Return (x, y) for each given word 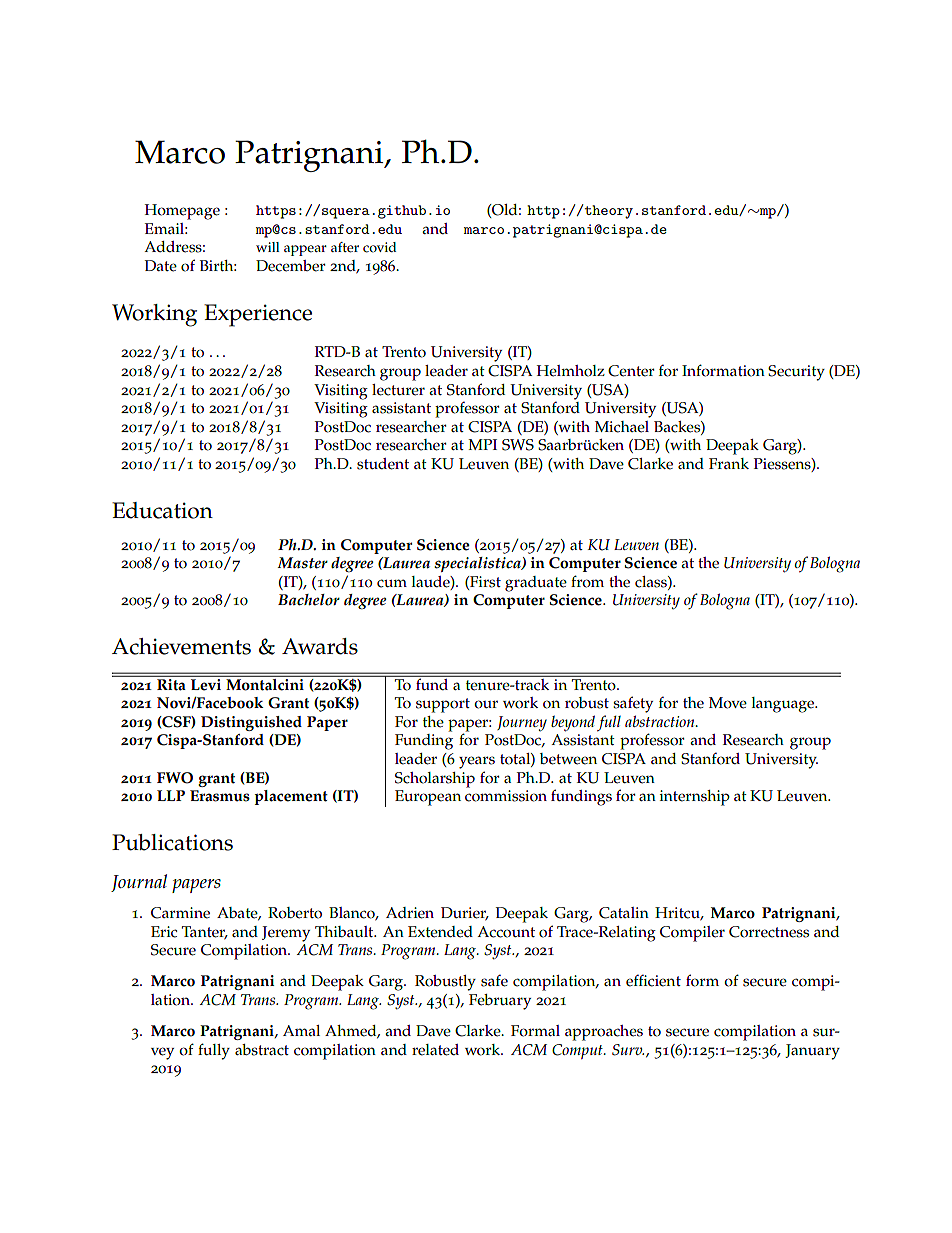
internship (695, 798)
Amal (301, 1030)
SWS (518, 445)
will (268, 247)
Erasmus (220, 796)
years (477, 762)
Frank (729, 463)
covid (379, 247)
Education (162, 510)
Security (796, 373)
